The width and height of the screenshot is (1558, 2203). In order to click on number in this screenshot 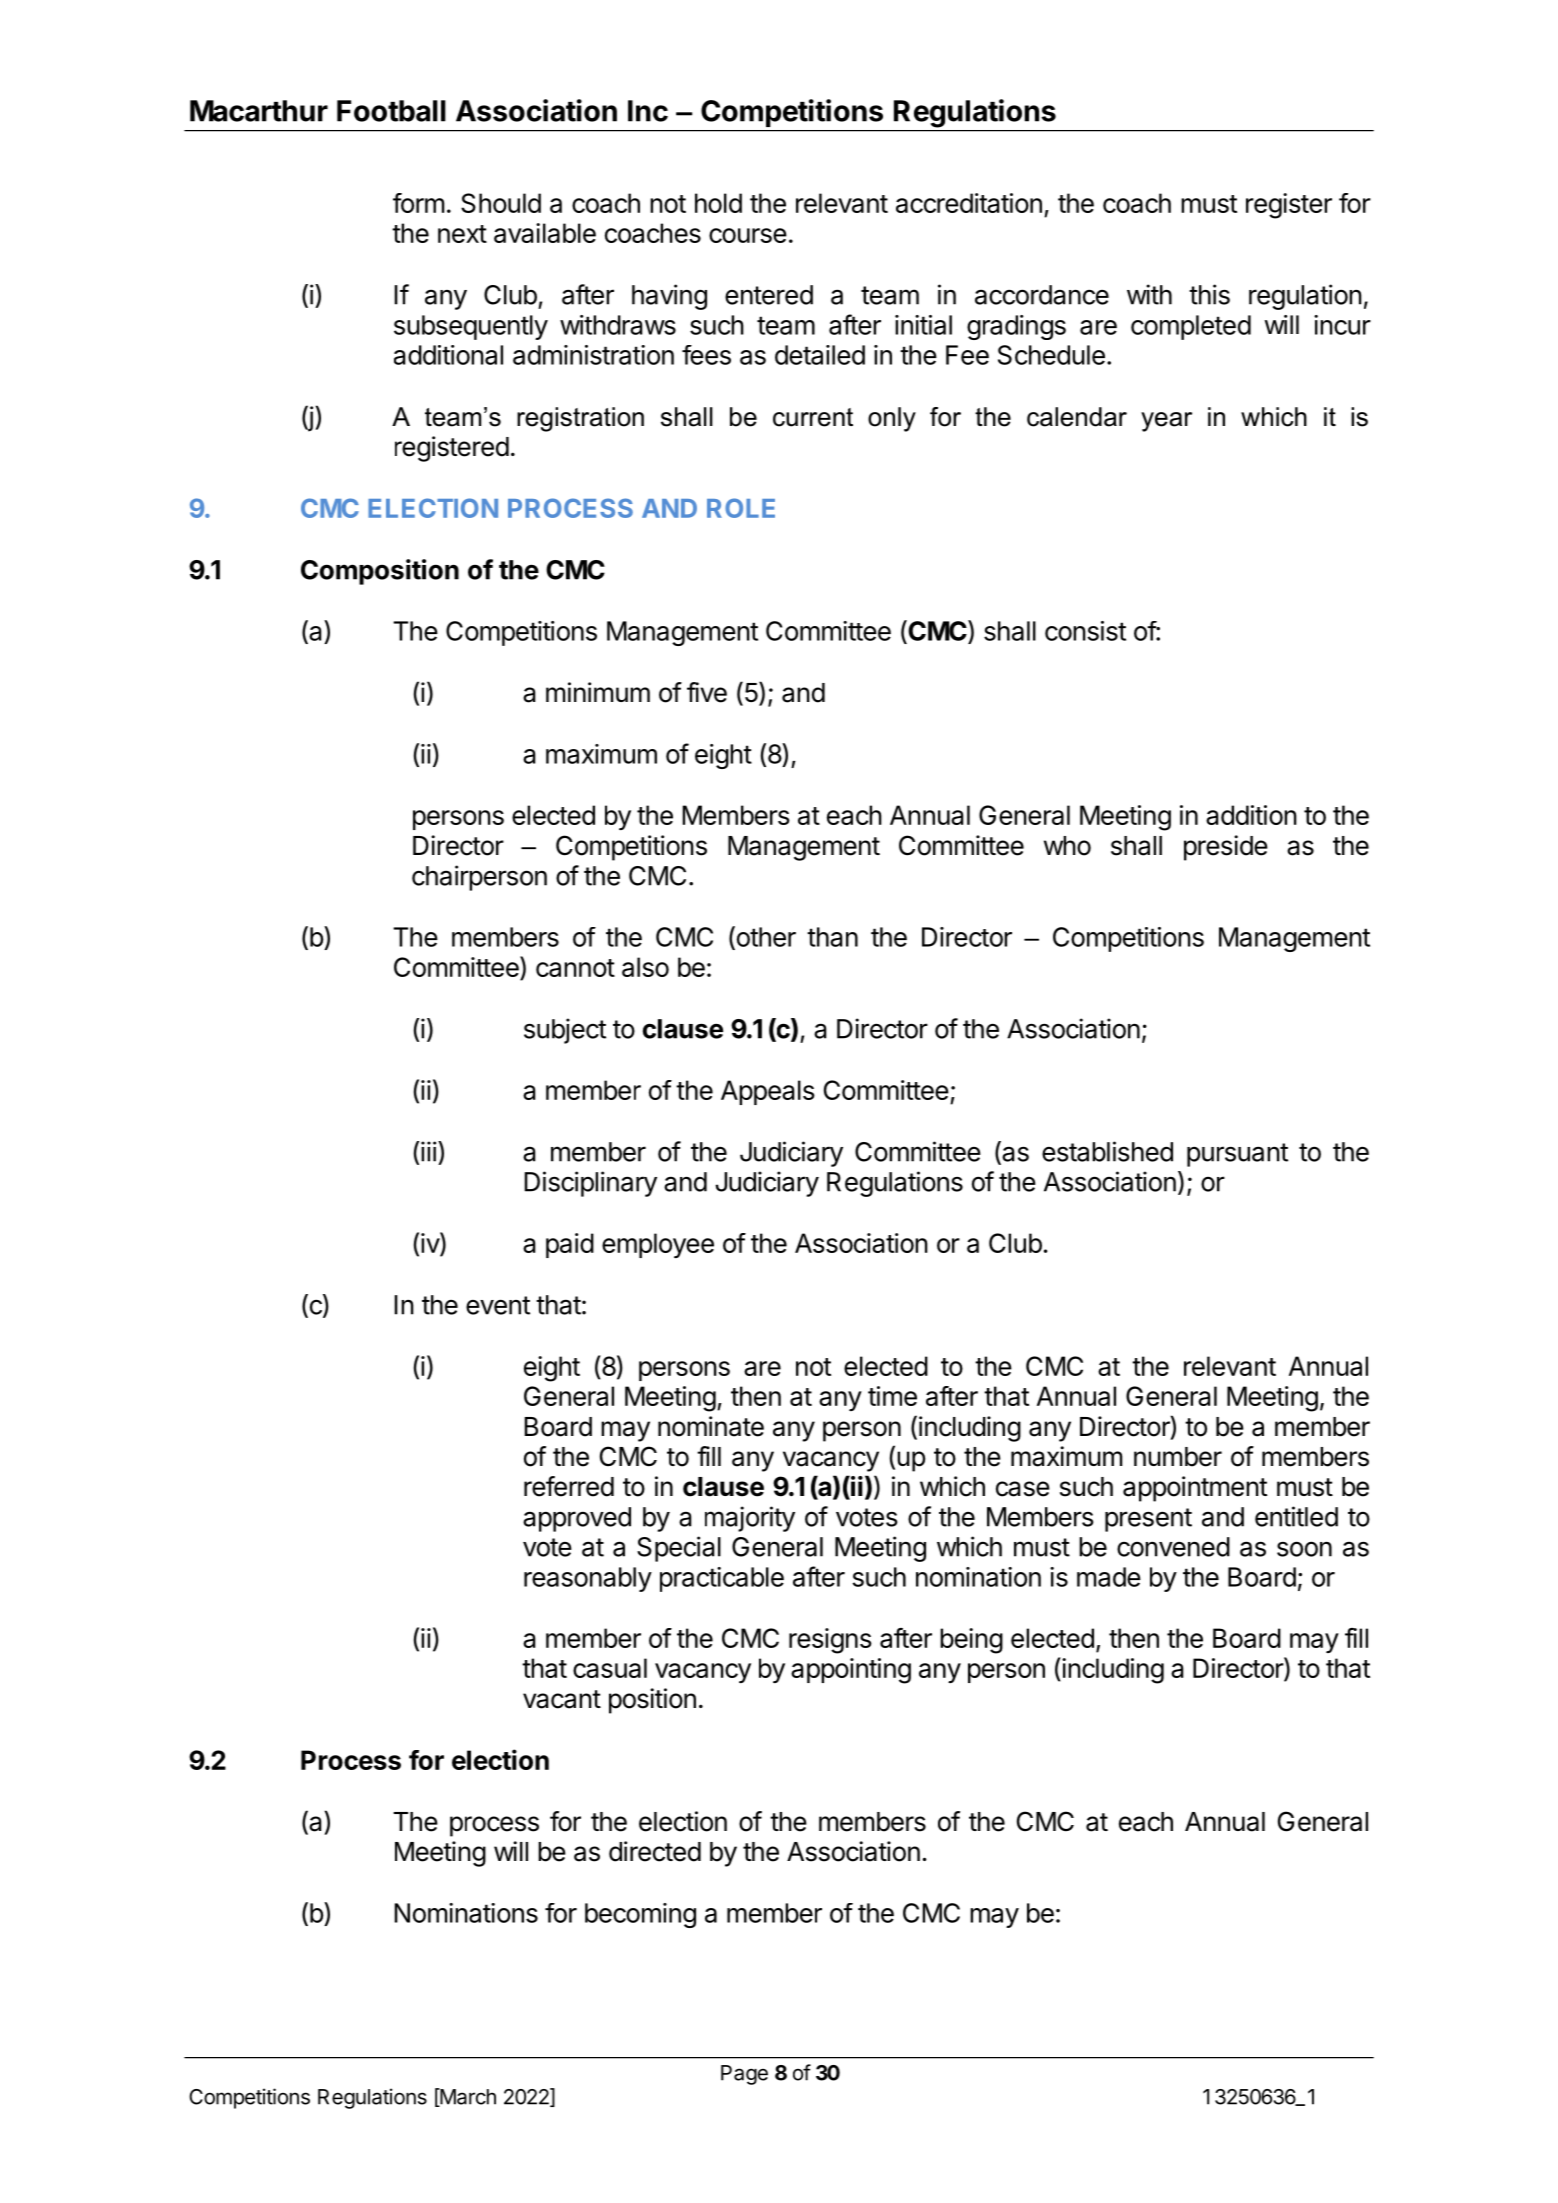, I will do `click(1178, 1457)`.
